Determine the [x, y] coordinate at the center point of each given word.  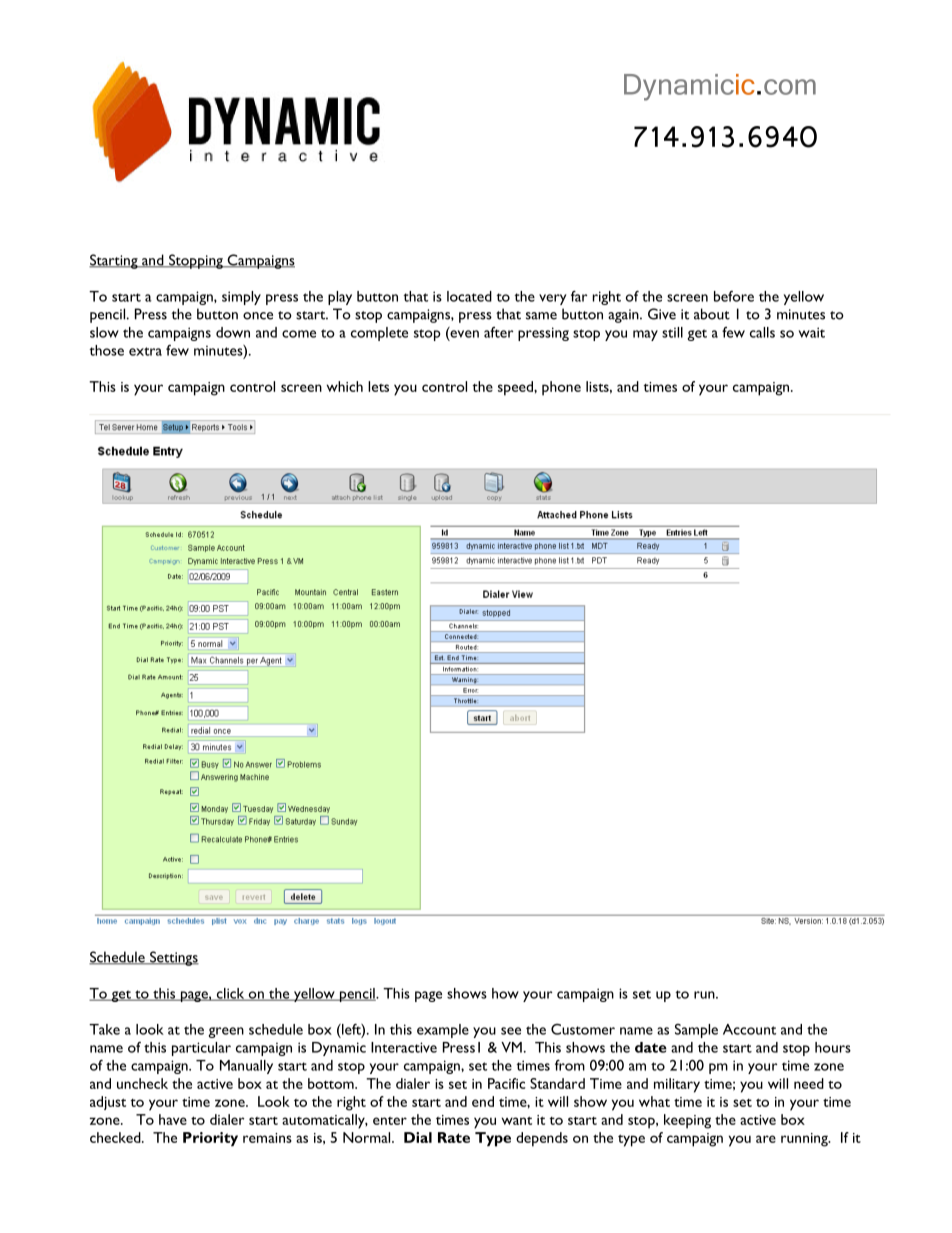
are [766, 1139]
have [173, 1119]
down [233, 332]
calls [762, 332]
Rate [454, 1137]
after [498, 332]
